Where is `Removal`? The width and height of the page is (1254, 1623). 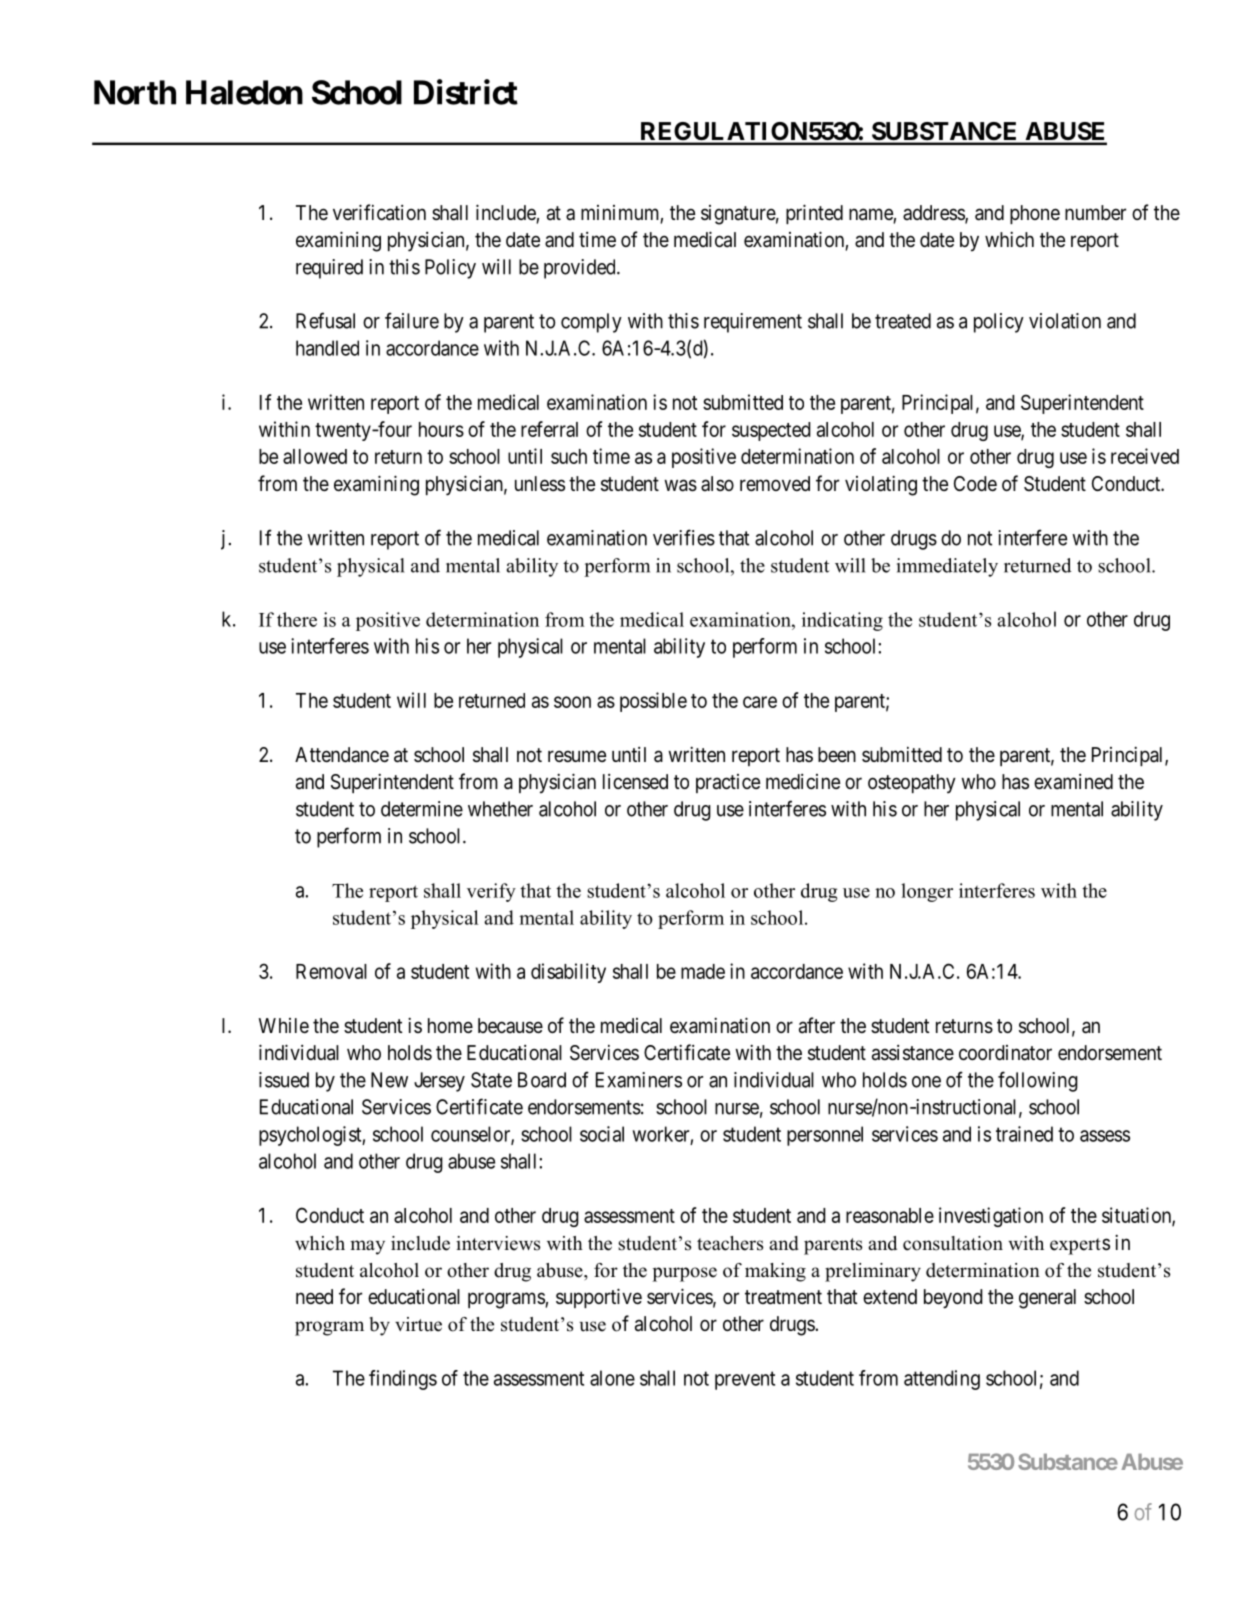
Removal is located at coordinates (331, 971).
